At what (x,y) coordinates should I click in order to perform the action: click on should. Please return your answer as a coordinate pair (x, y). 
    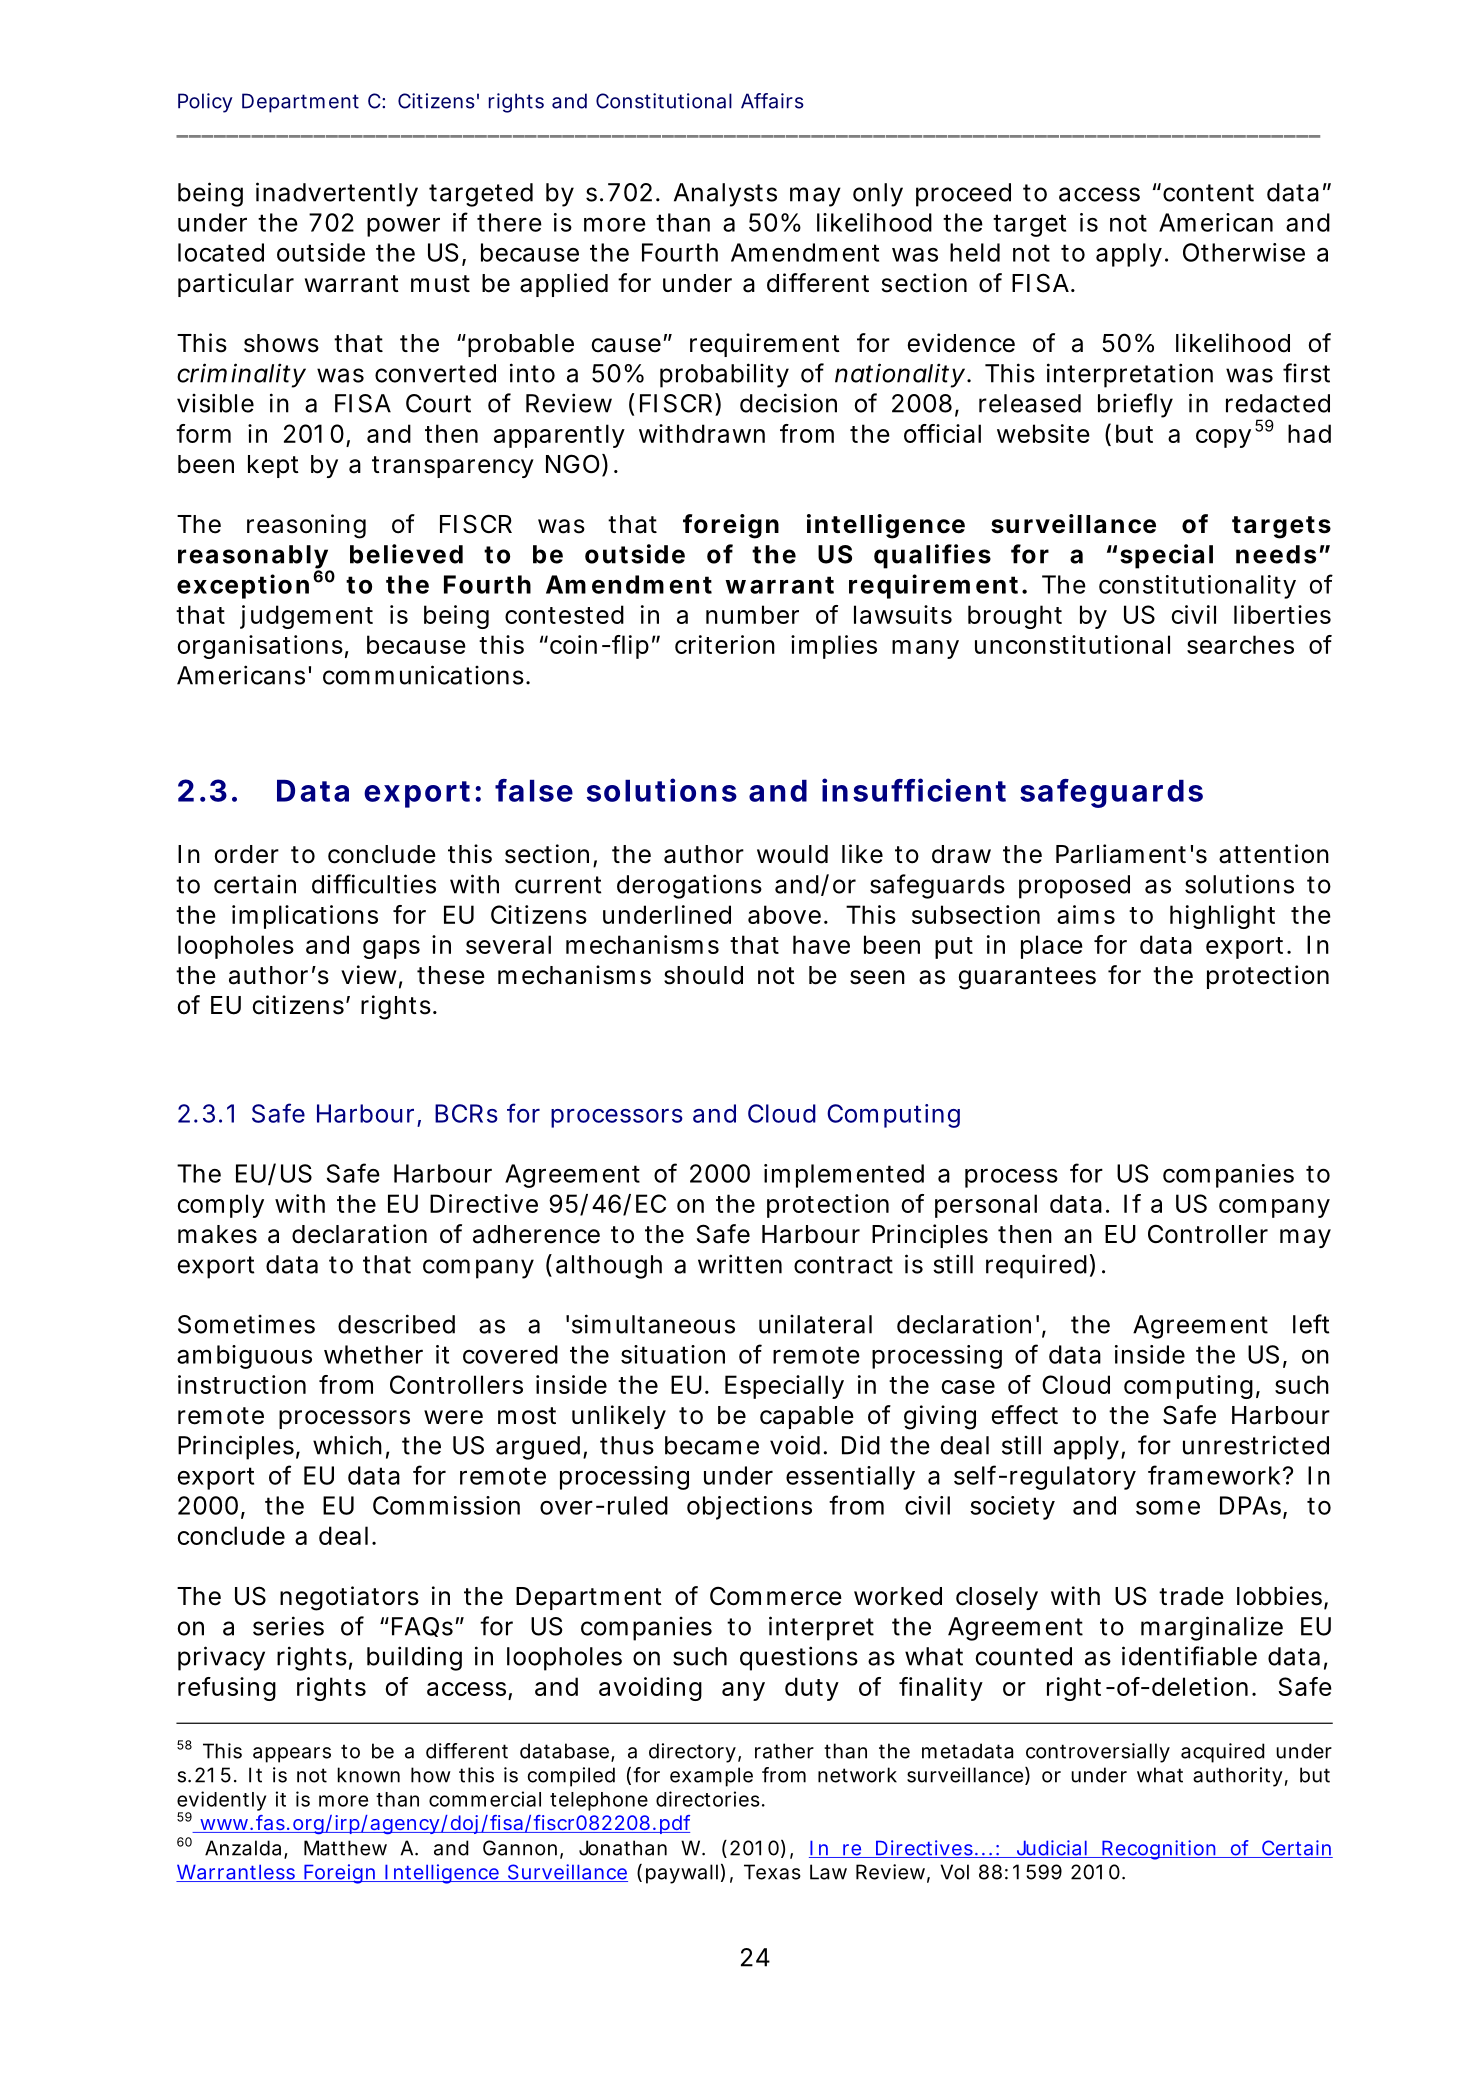
    Looking at the image, I should click on (703, 975).
